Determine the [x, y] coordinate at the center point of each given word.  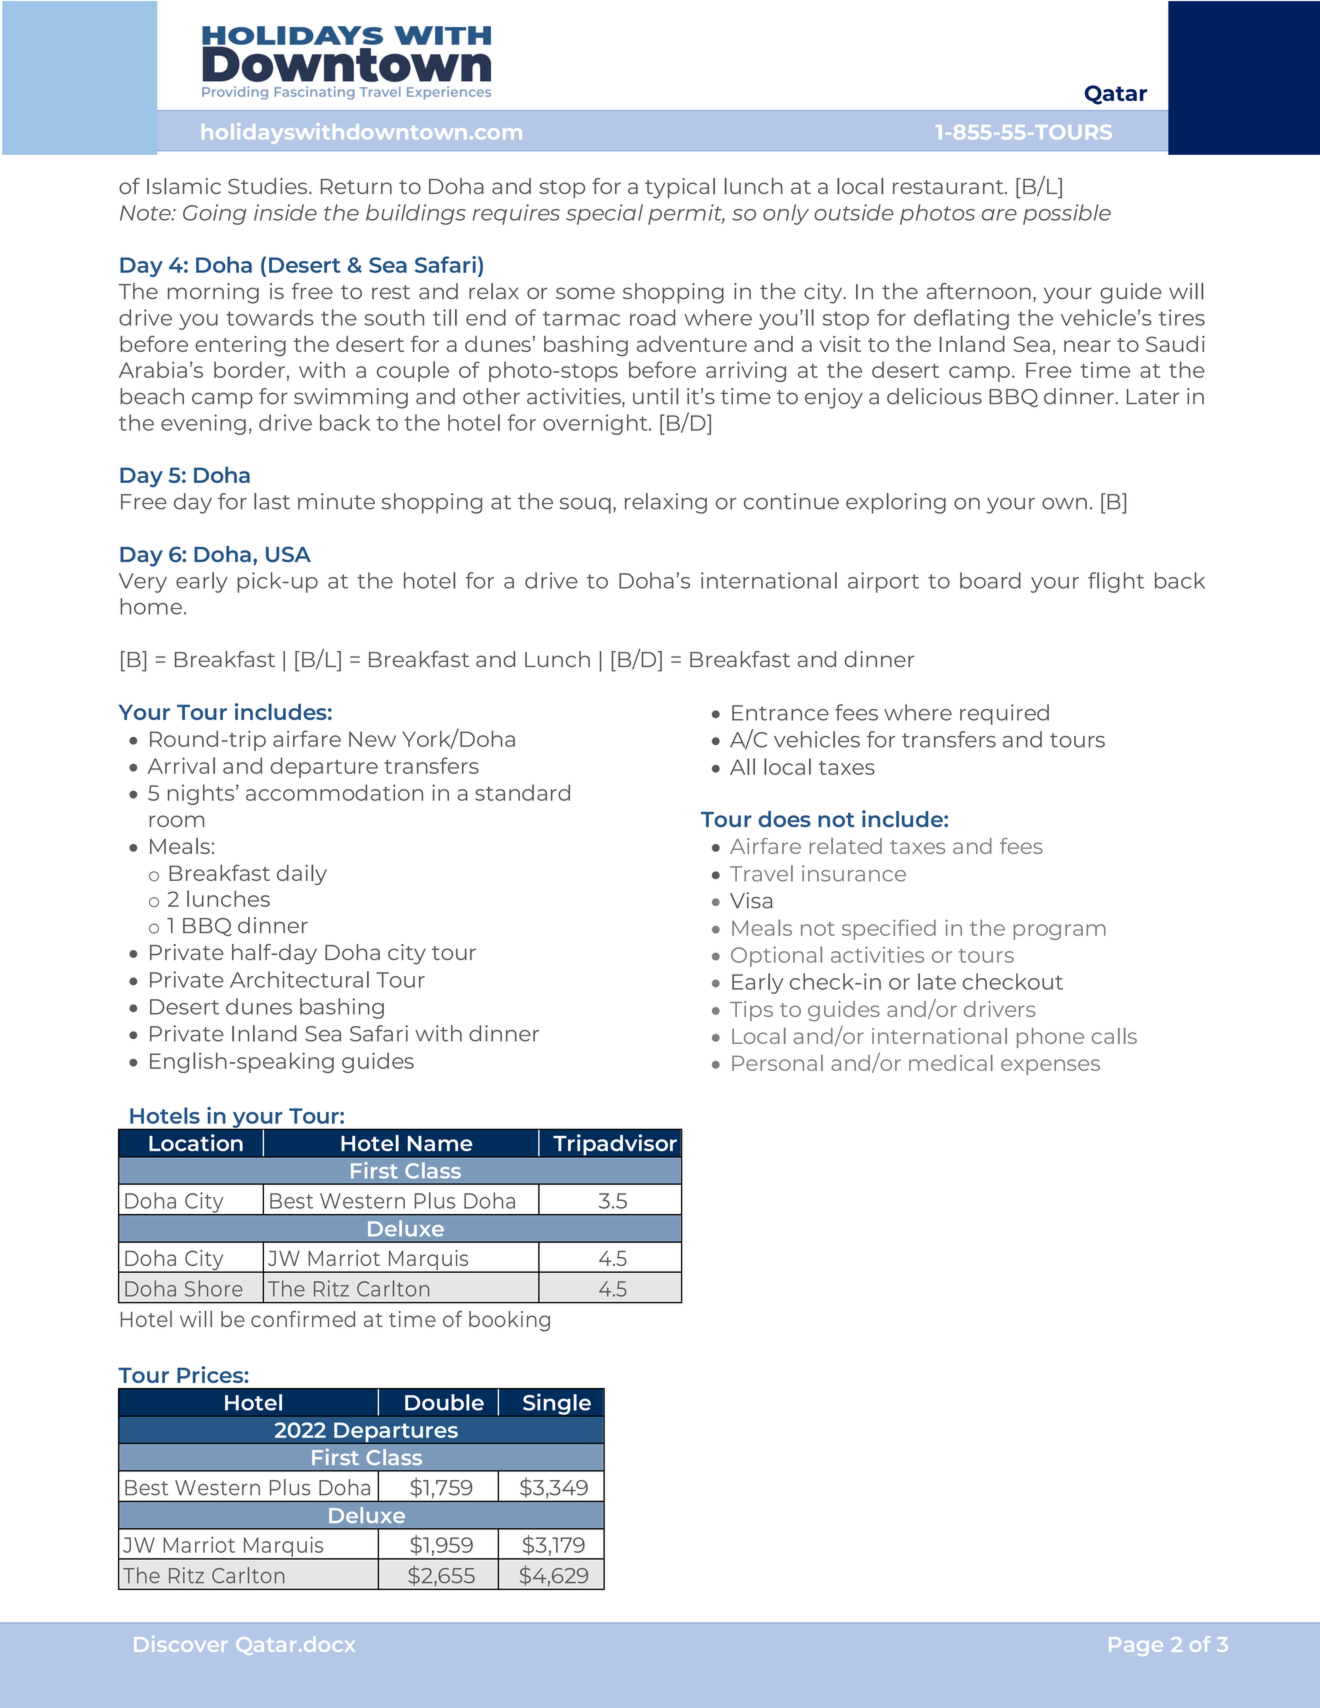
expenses [1050, 1067]
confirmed [303, 1319]
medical [951, 1063]
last [272, 501]
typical [680, 188]
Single [557, 1404]
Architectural [299, 979]
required [1004, 714]
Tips [751, 1011]
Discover [181, 1644]
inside [285, 212]
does [784, 819]
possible [1067, 214]
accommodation [334, 792]
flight [1116, 582]
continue [791, 501]
